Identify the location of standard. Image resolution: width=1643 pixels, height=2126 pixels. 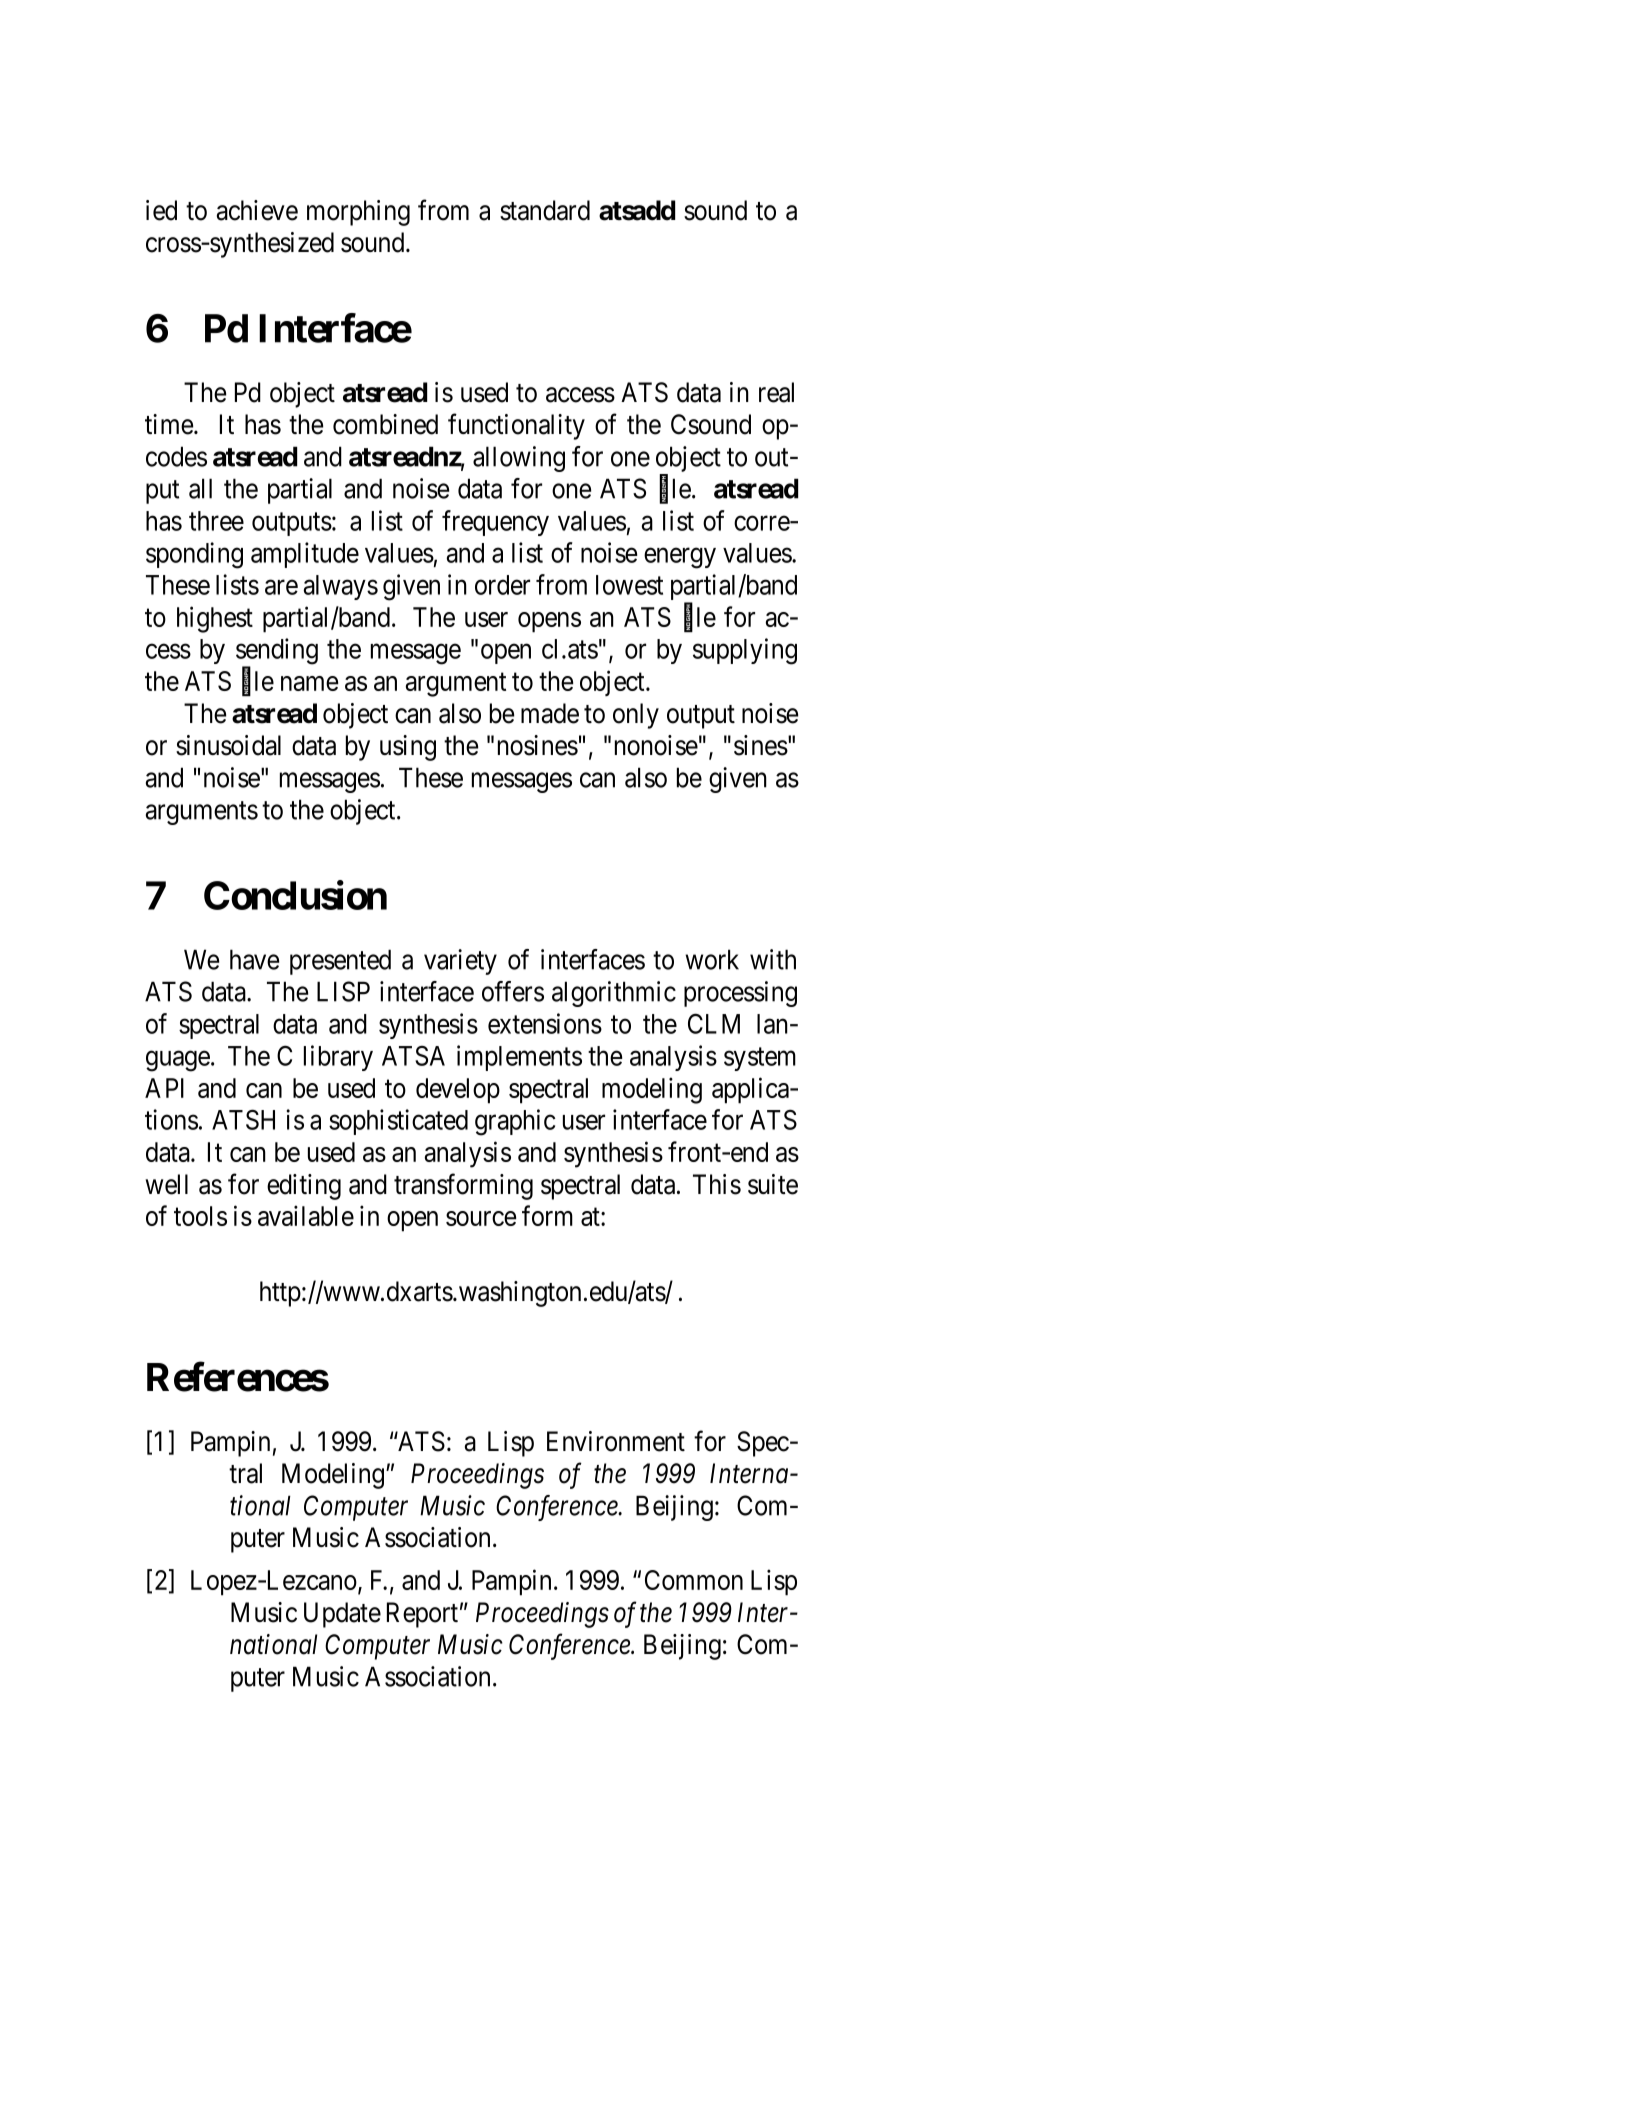
(545, 210).
